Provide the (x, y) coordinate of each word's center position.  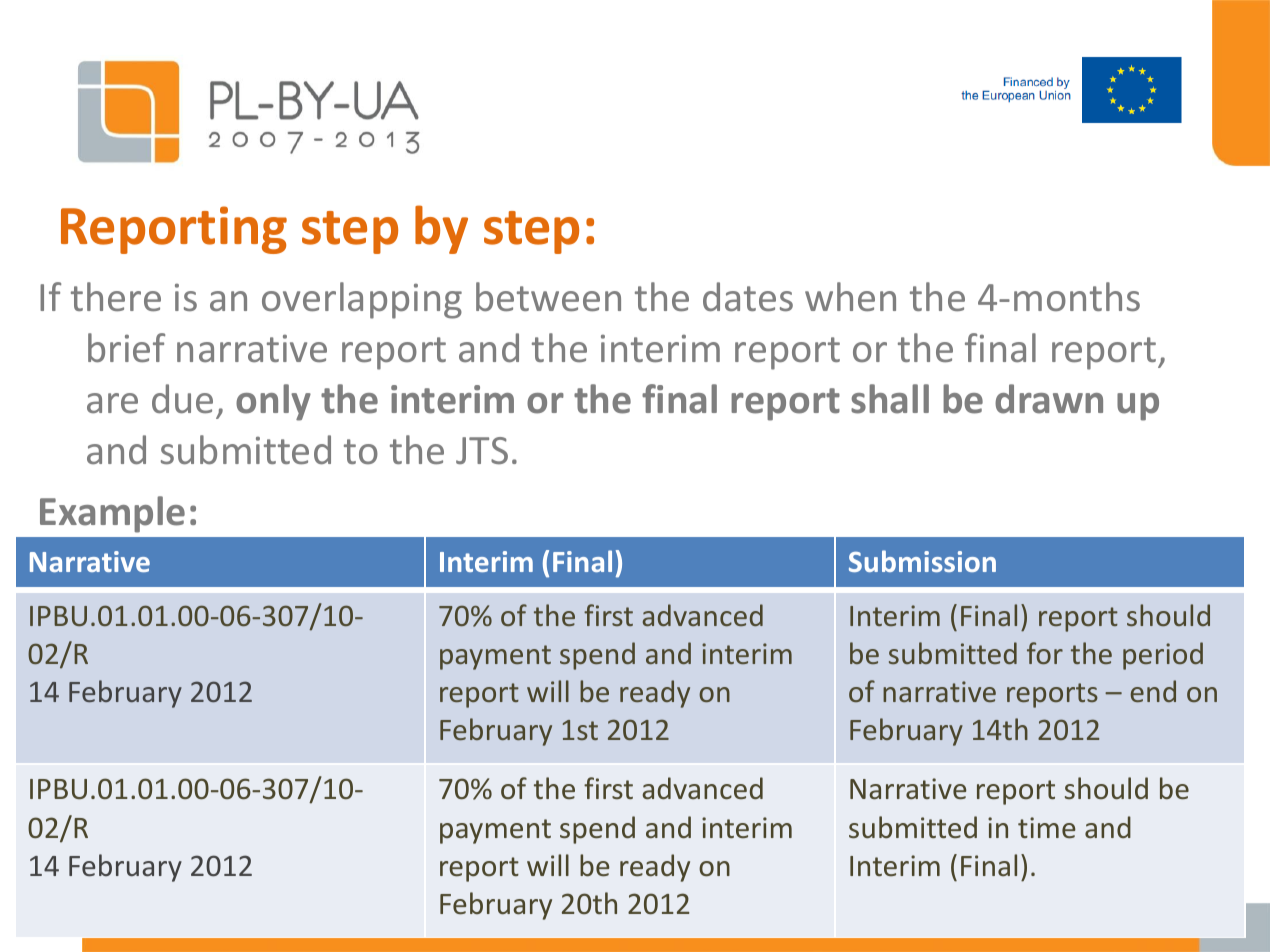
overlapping (362, 300)
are (112, 403)
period (1163, 656)
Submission (922, 561)
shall (890, 399)
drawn (1049, 399)
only (273, 402)
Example (112, 514)
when (850, 296)
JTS (482, 450)
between (548, 296)
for (1045, 653)
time (1047, 828)
